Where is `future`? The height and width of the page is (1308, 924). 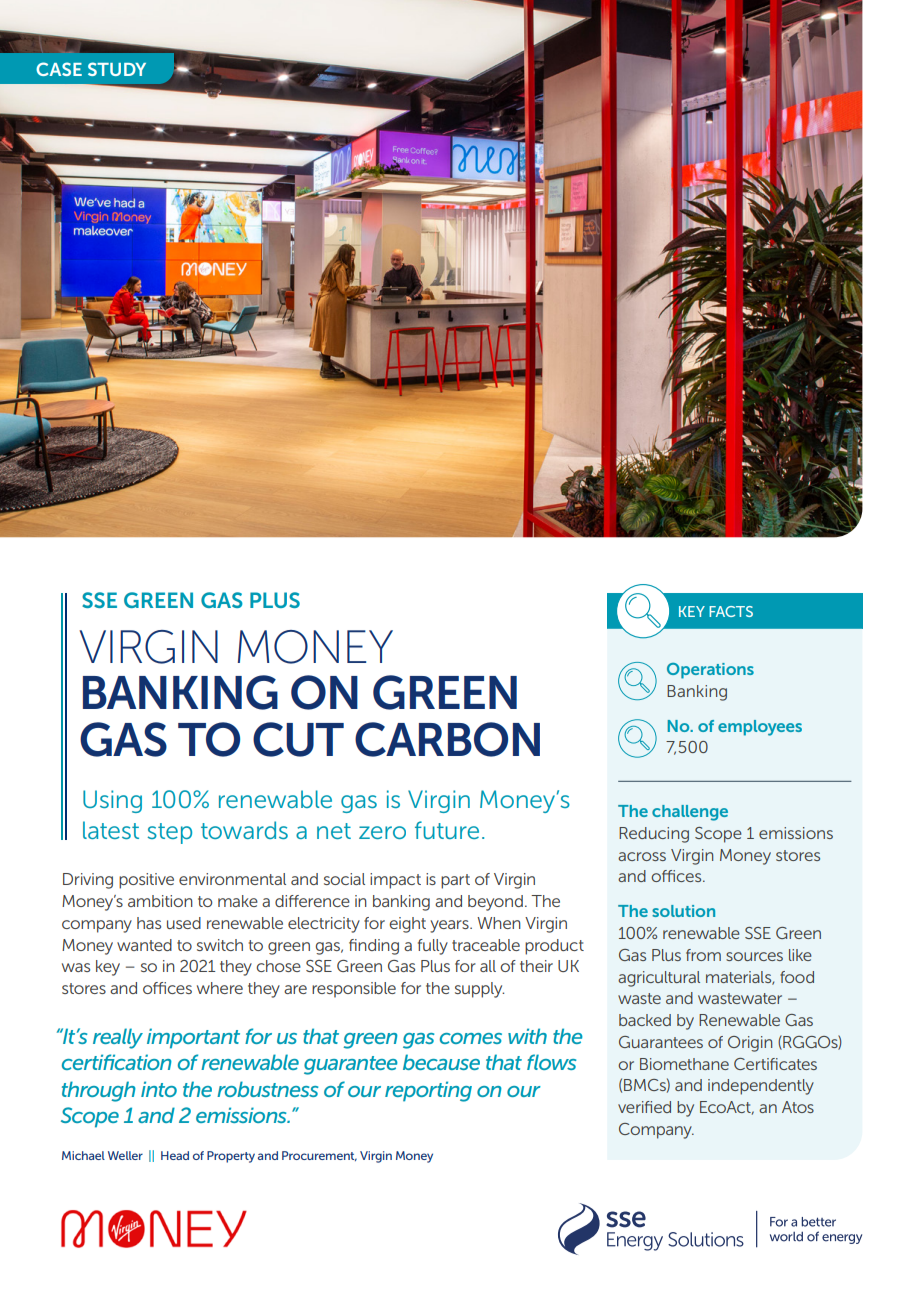 future is located at coordinates (447, 830).
